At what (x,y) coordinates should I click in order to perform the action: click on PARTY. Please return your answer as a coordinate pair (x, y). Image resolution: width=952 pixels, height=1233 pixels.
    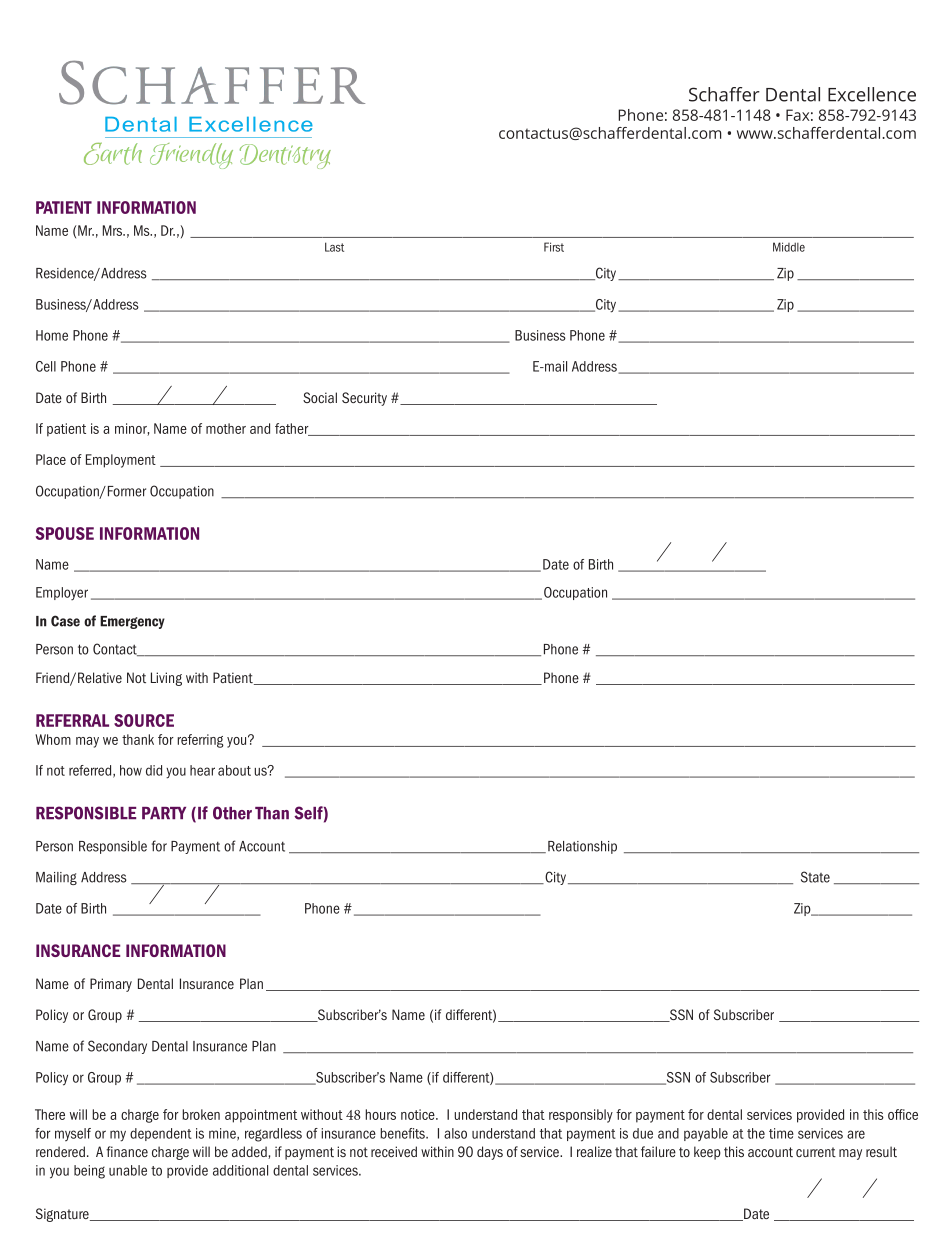
    Looking at the image, I should click on (164, 813).
